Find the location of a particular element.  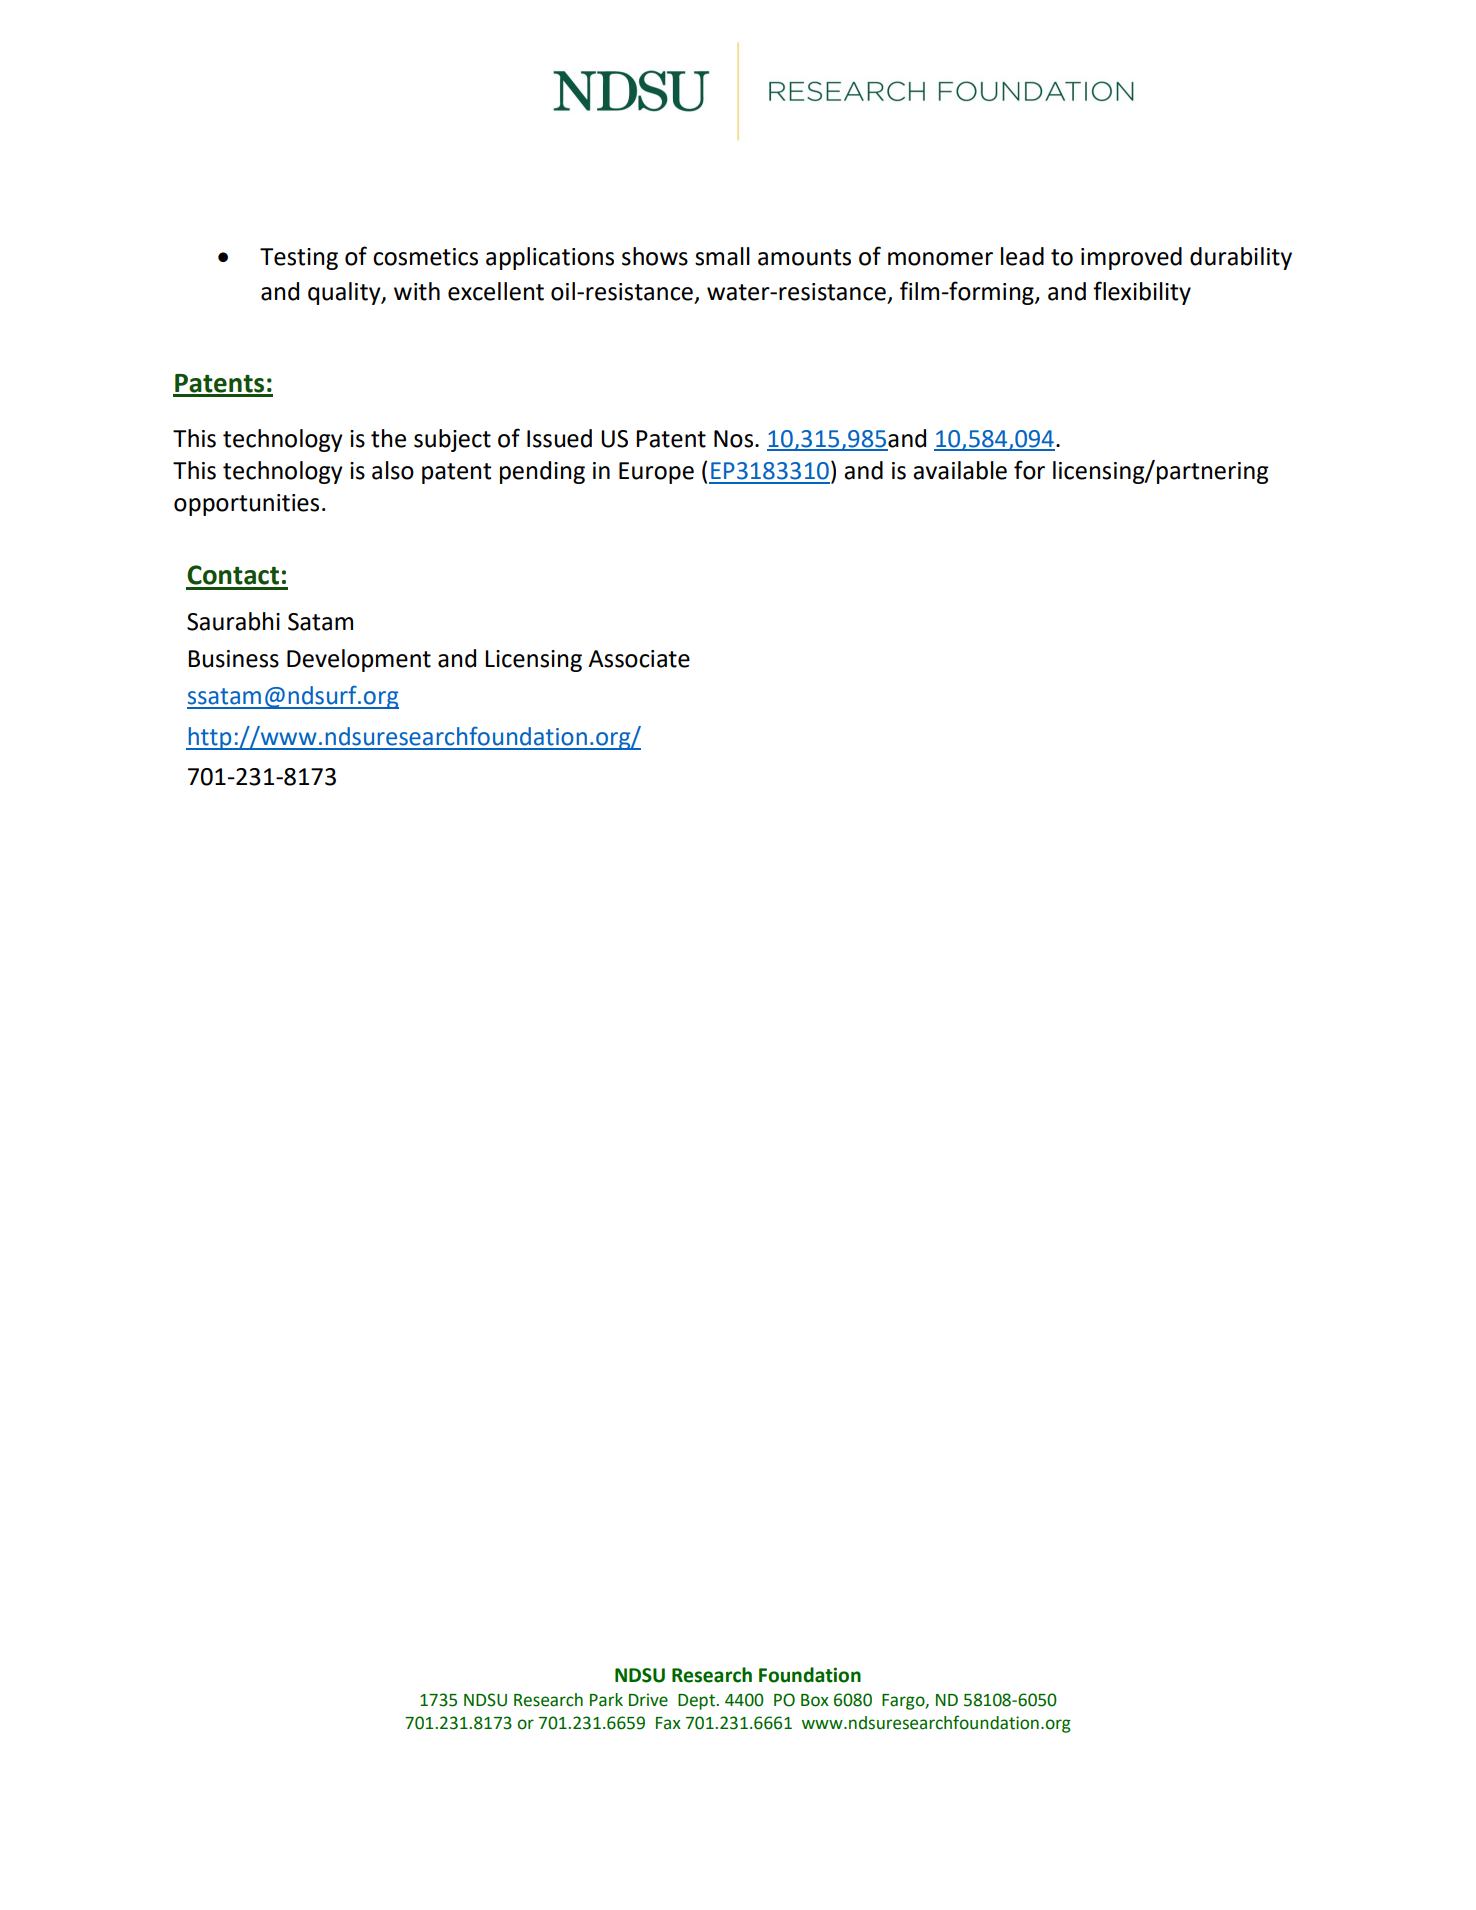

Development is located at coordinates (359, 660).
